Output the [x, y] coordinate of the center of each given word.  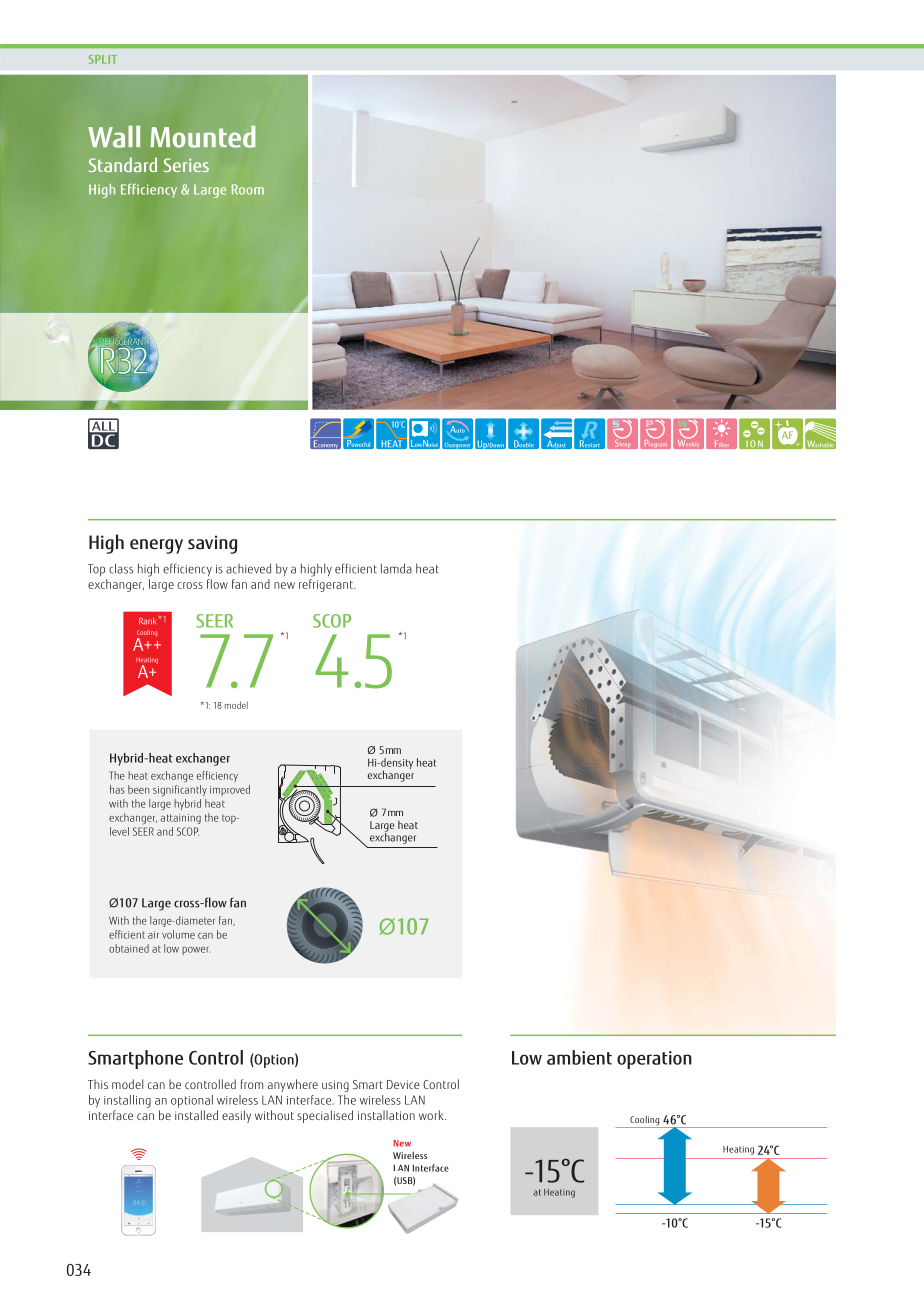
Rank [147, 621]
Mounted [203, 137]
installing [127, 1101]
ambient [579, 1057]
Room [248, 189]
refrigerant [327, 585]
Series [186, 165]
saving [212, 544]
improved [230, 790]
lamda [396, 568]
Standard [123, 164]
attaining [181, 819]
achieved [248, 568]
